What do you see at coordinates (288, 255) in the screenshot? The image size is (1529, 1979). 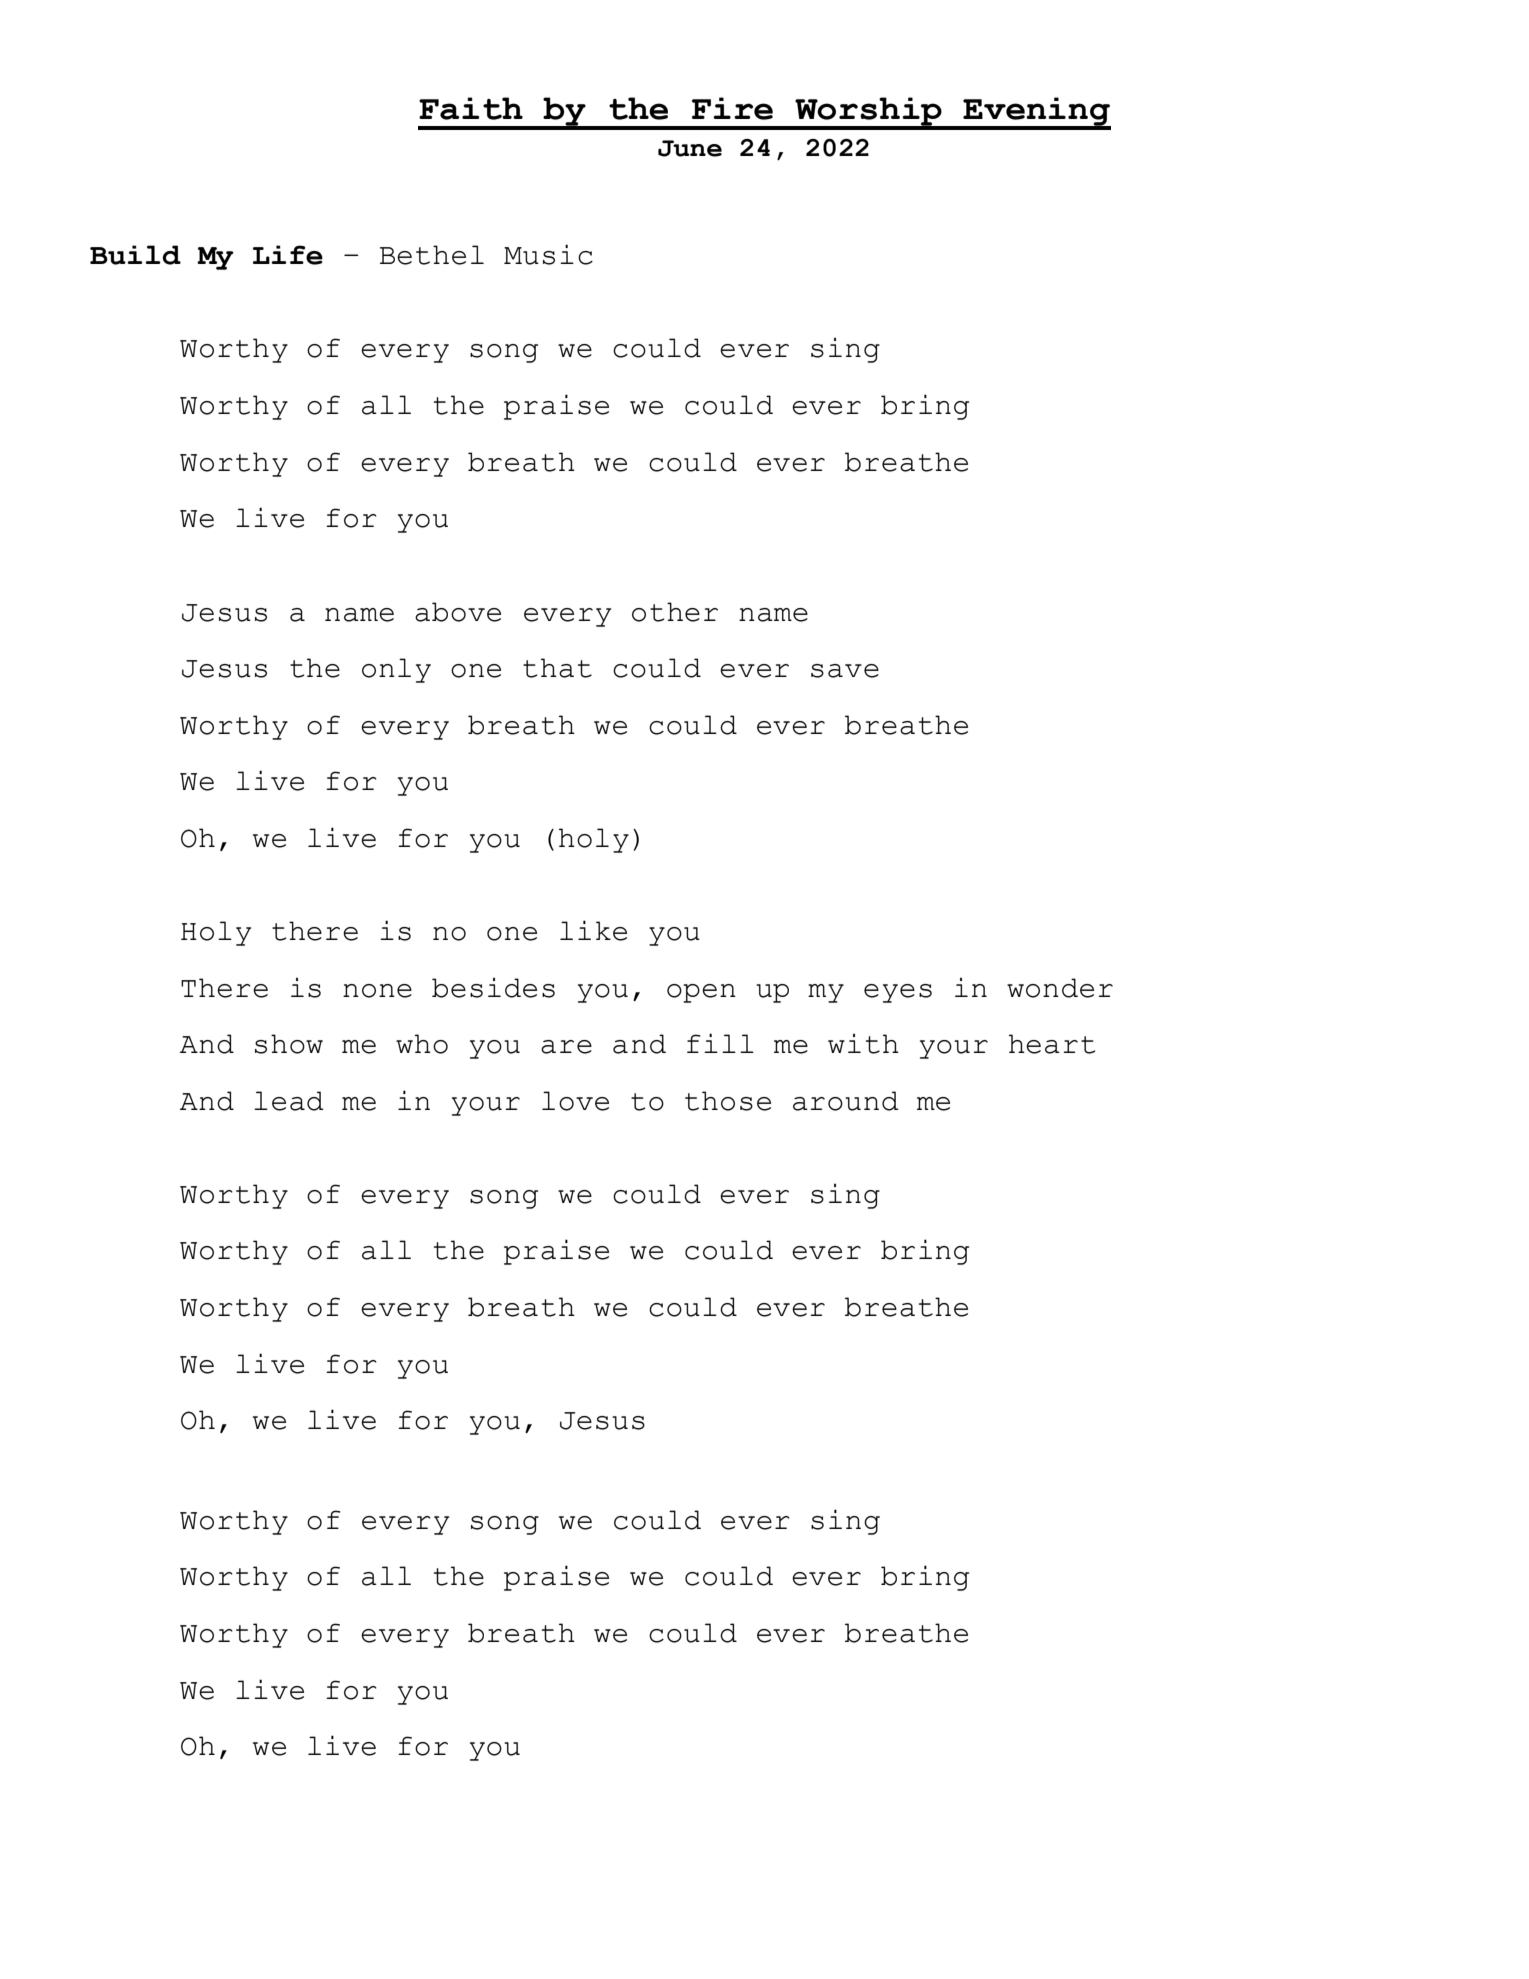 I see `Life` at bounding box center [288, 255].
